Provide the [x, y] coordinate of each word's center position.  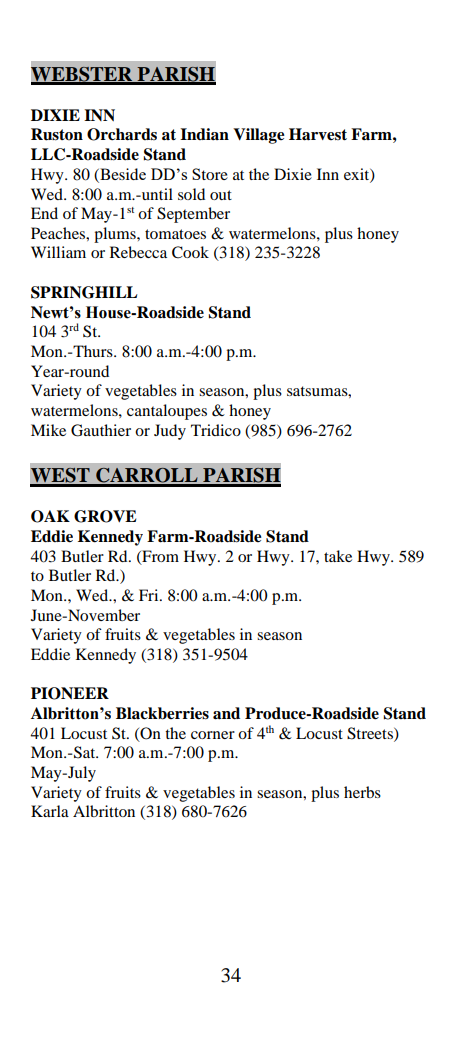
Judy [170, 432]
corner [213, 735]
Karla [50, 811]
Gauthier [101, 430]
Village [259, 136]
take [338, 556]
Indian [204, 134]
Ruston [57, 134]
